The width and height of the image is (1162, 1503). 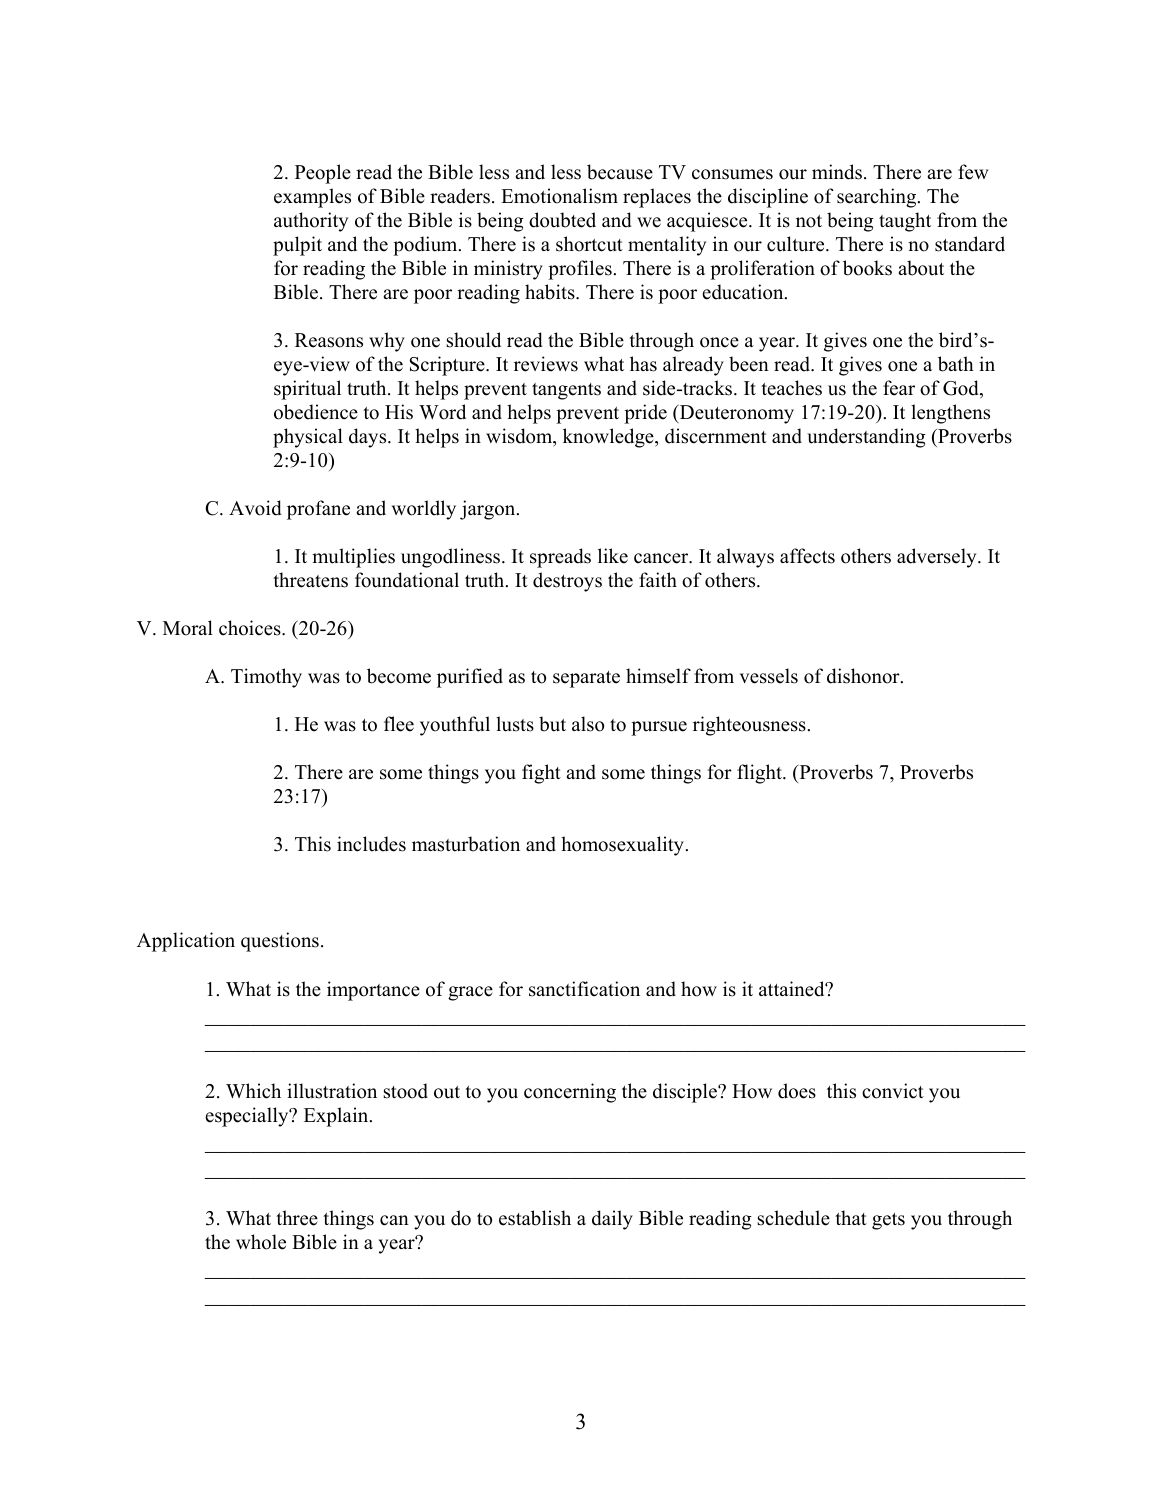 I want to click on dishonor, so click(x=864, y=676).
